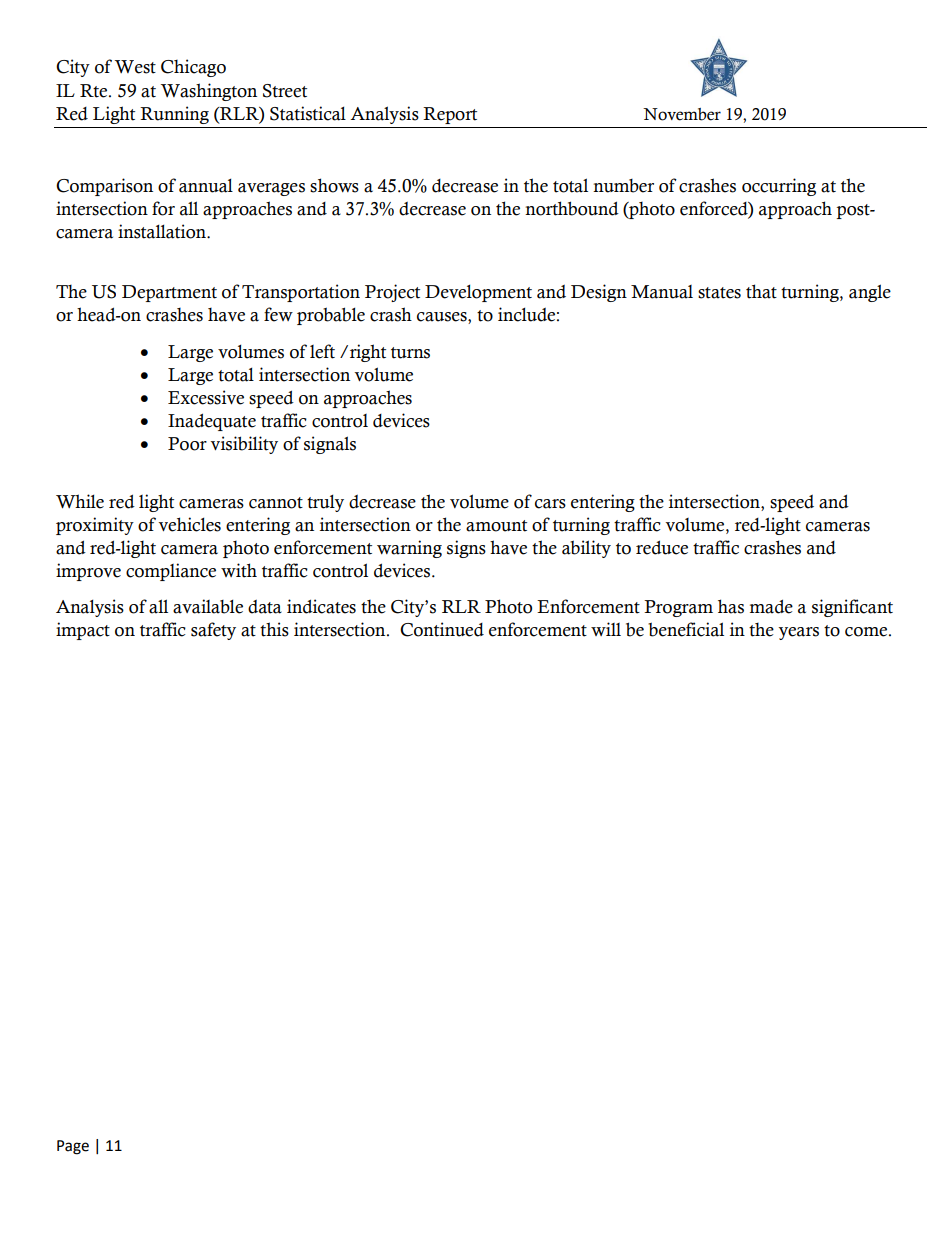 This screenshot has width=952, height=1233. I want to click on will, so click(606, 629).
